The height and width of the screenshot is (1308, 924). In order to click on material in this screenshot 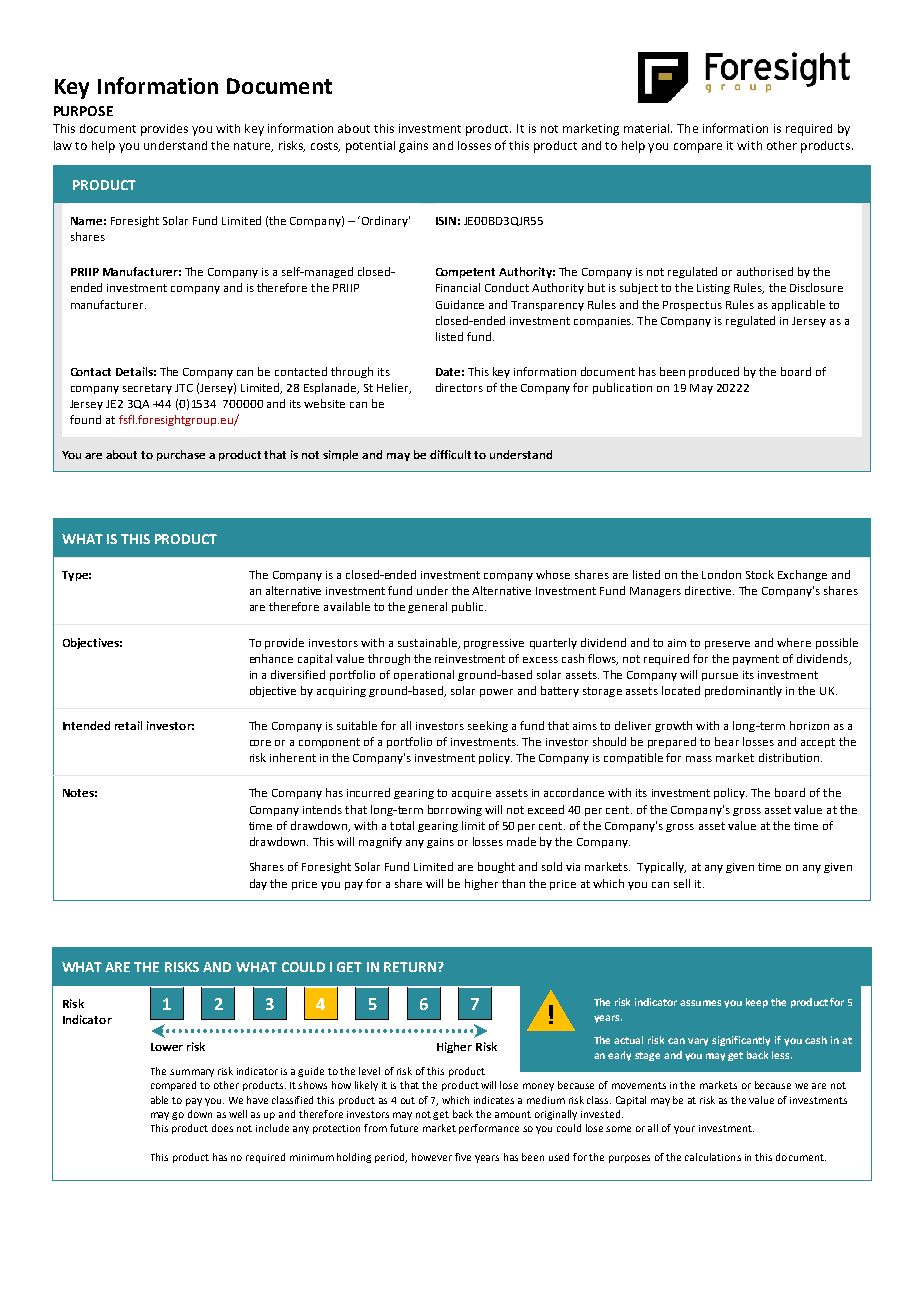, I will do `click(648, 128)`.
